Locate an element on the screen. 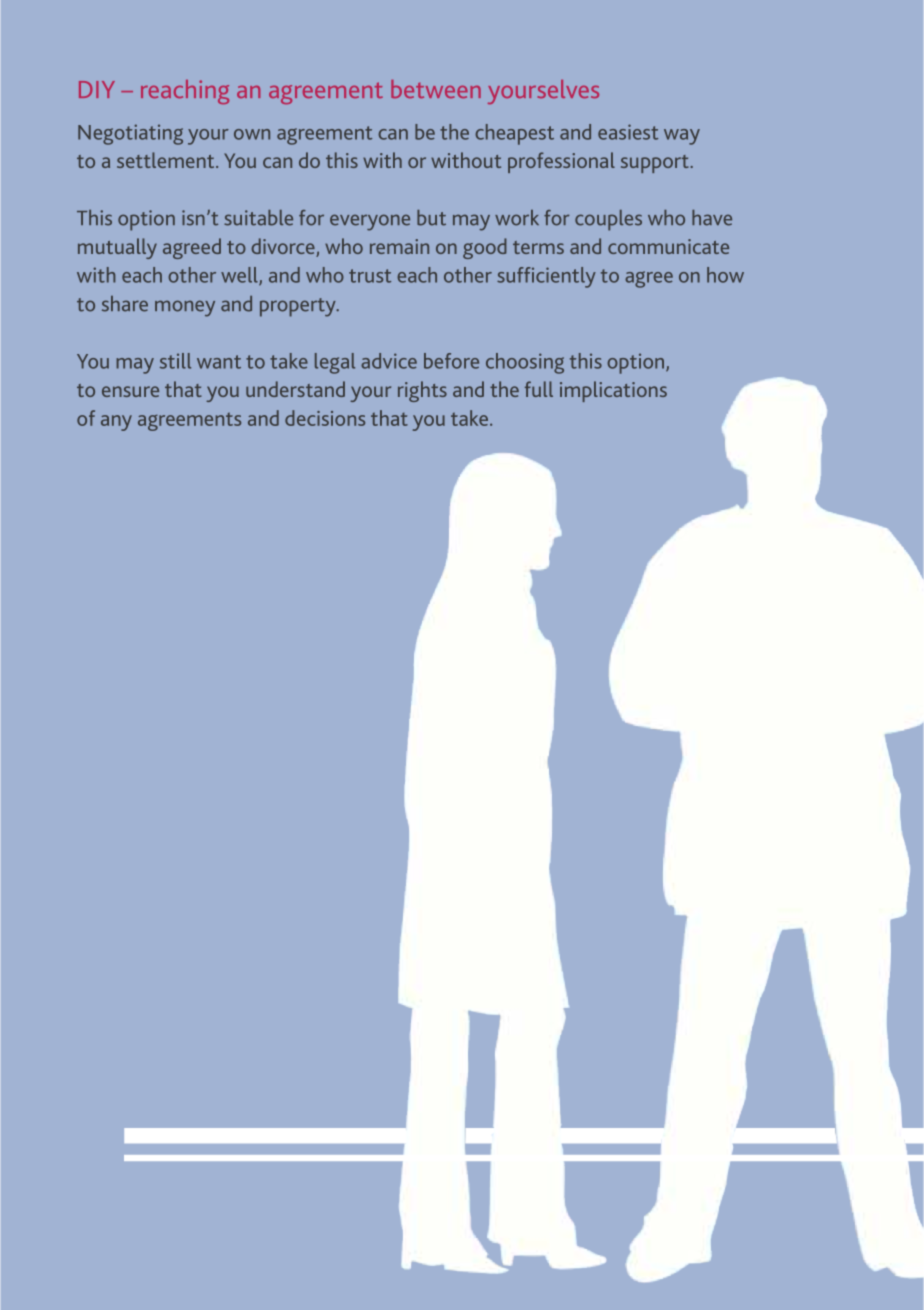  couples is located at coordinates (608, 220).
